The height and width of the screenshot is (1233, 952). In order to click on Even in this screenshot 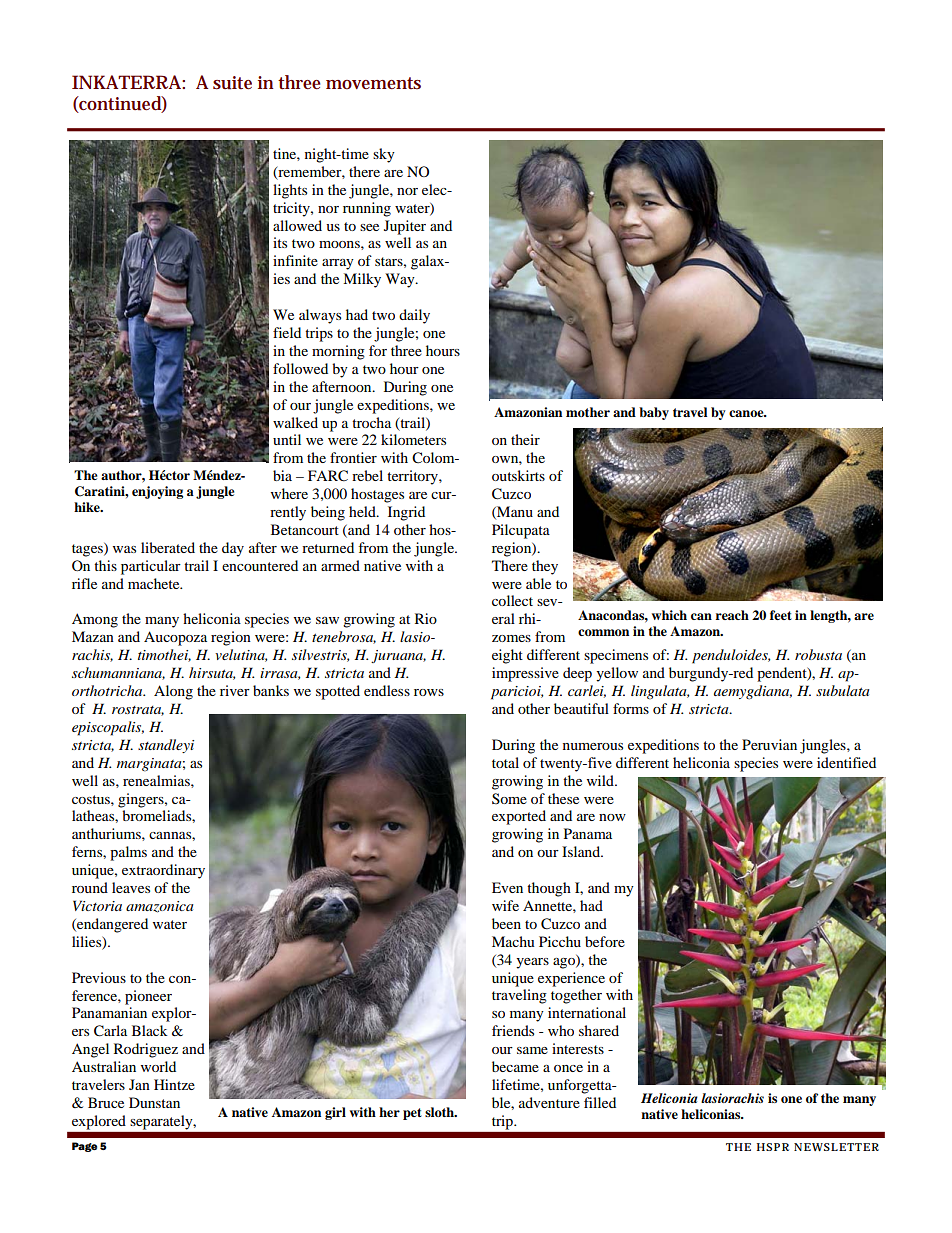, I will do `click(507, 887)`.
